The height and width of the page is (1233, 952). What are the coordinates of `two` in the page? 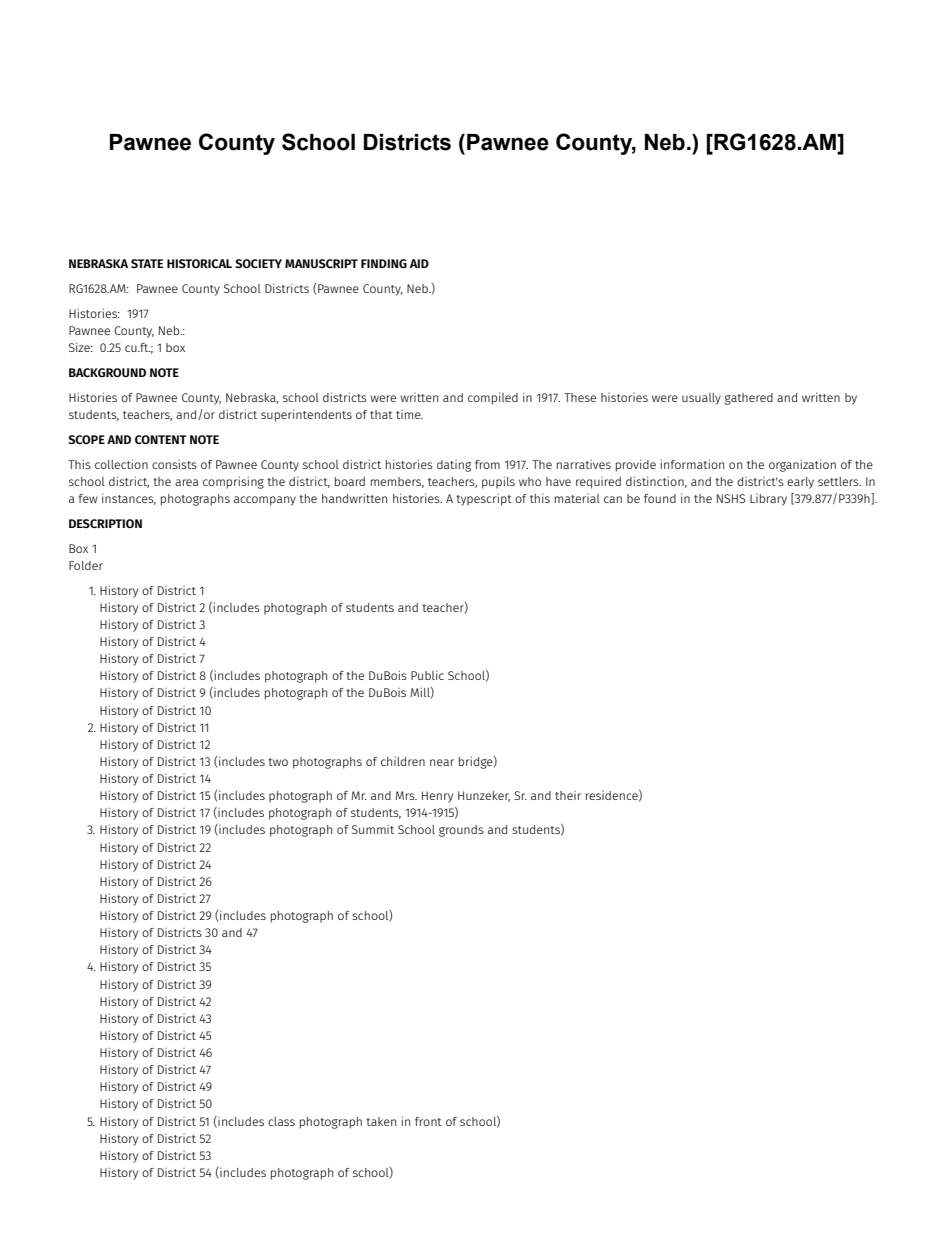 It's located at (278, 762).
